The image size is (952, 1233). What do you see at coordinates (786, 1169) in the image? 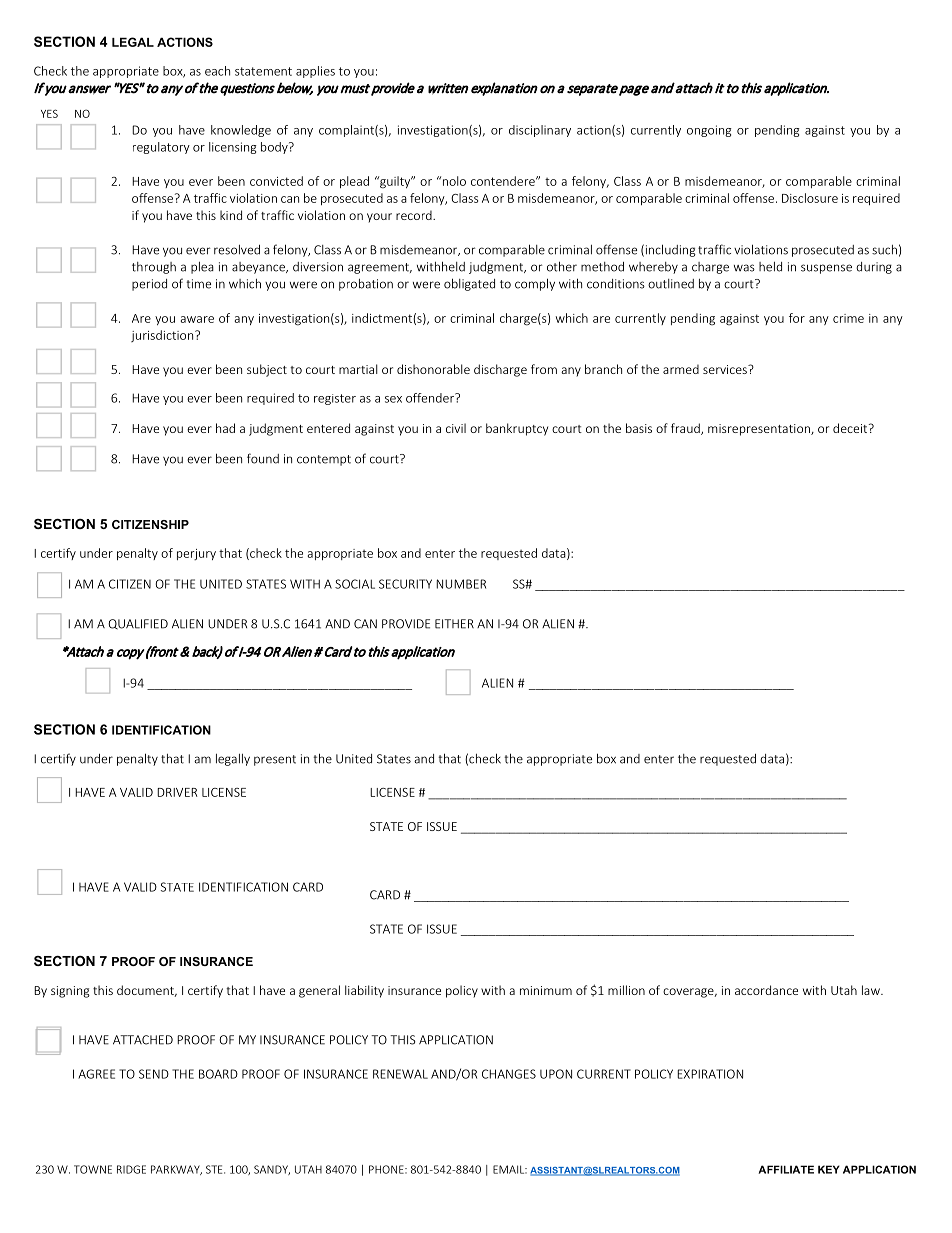
I see `AFFILIATE` at bounding box center [786, 1169].
